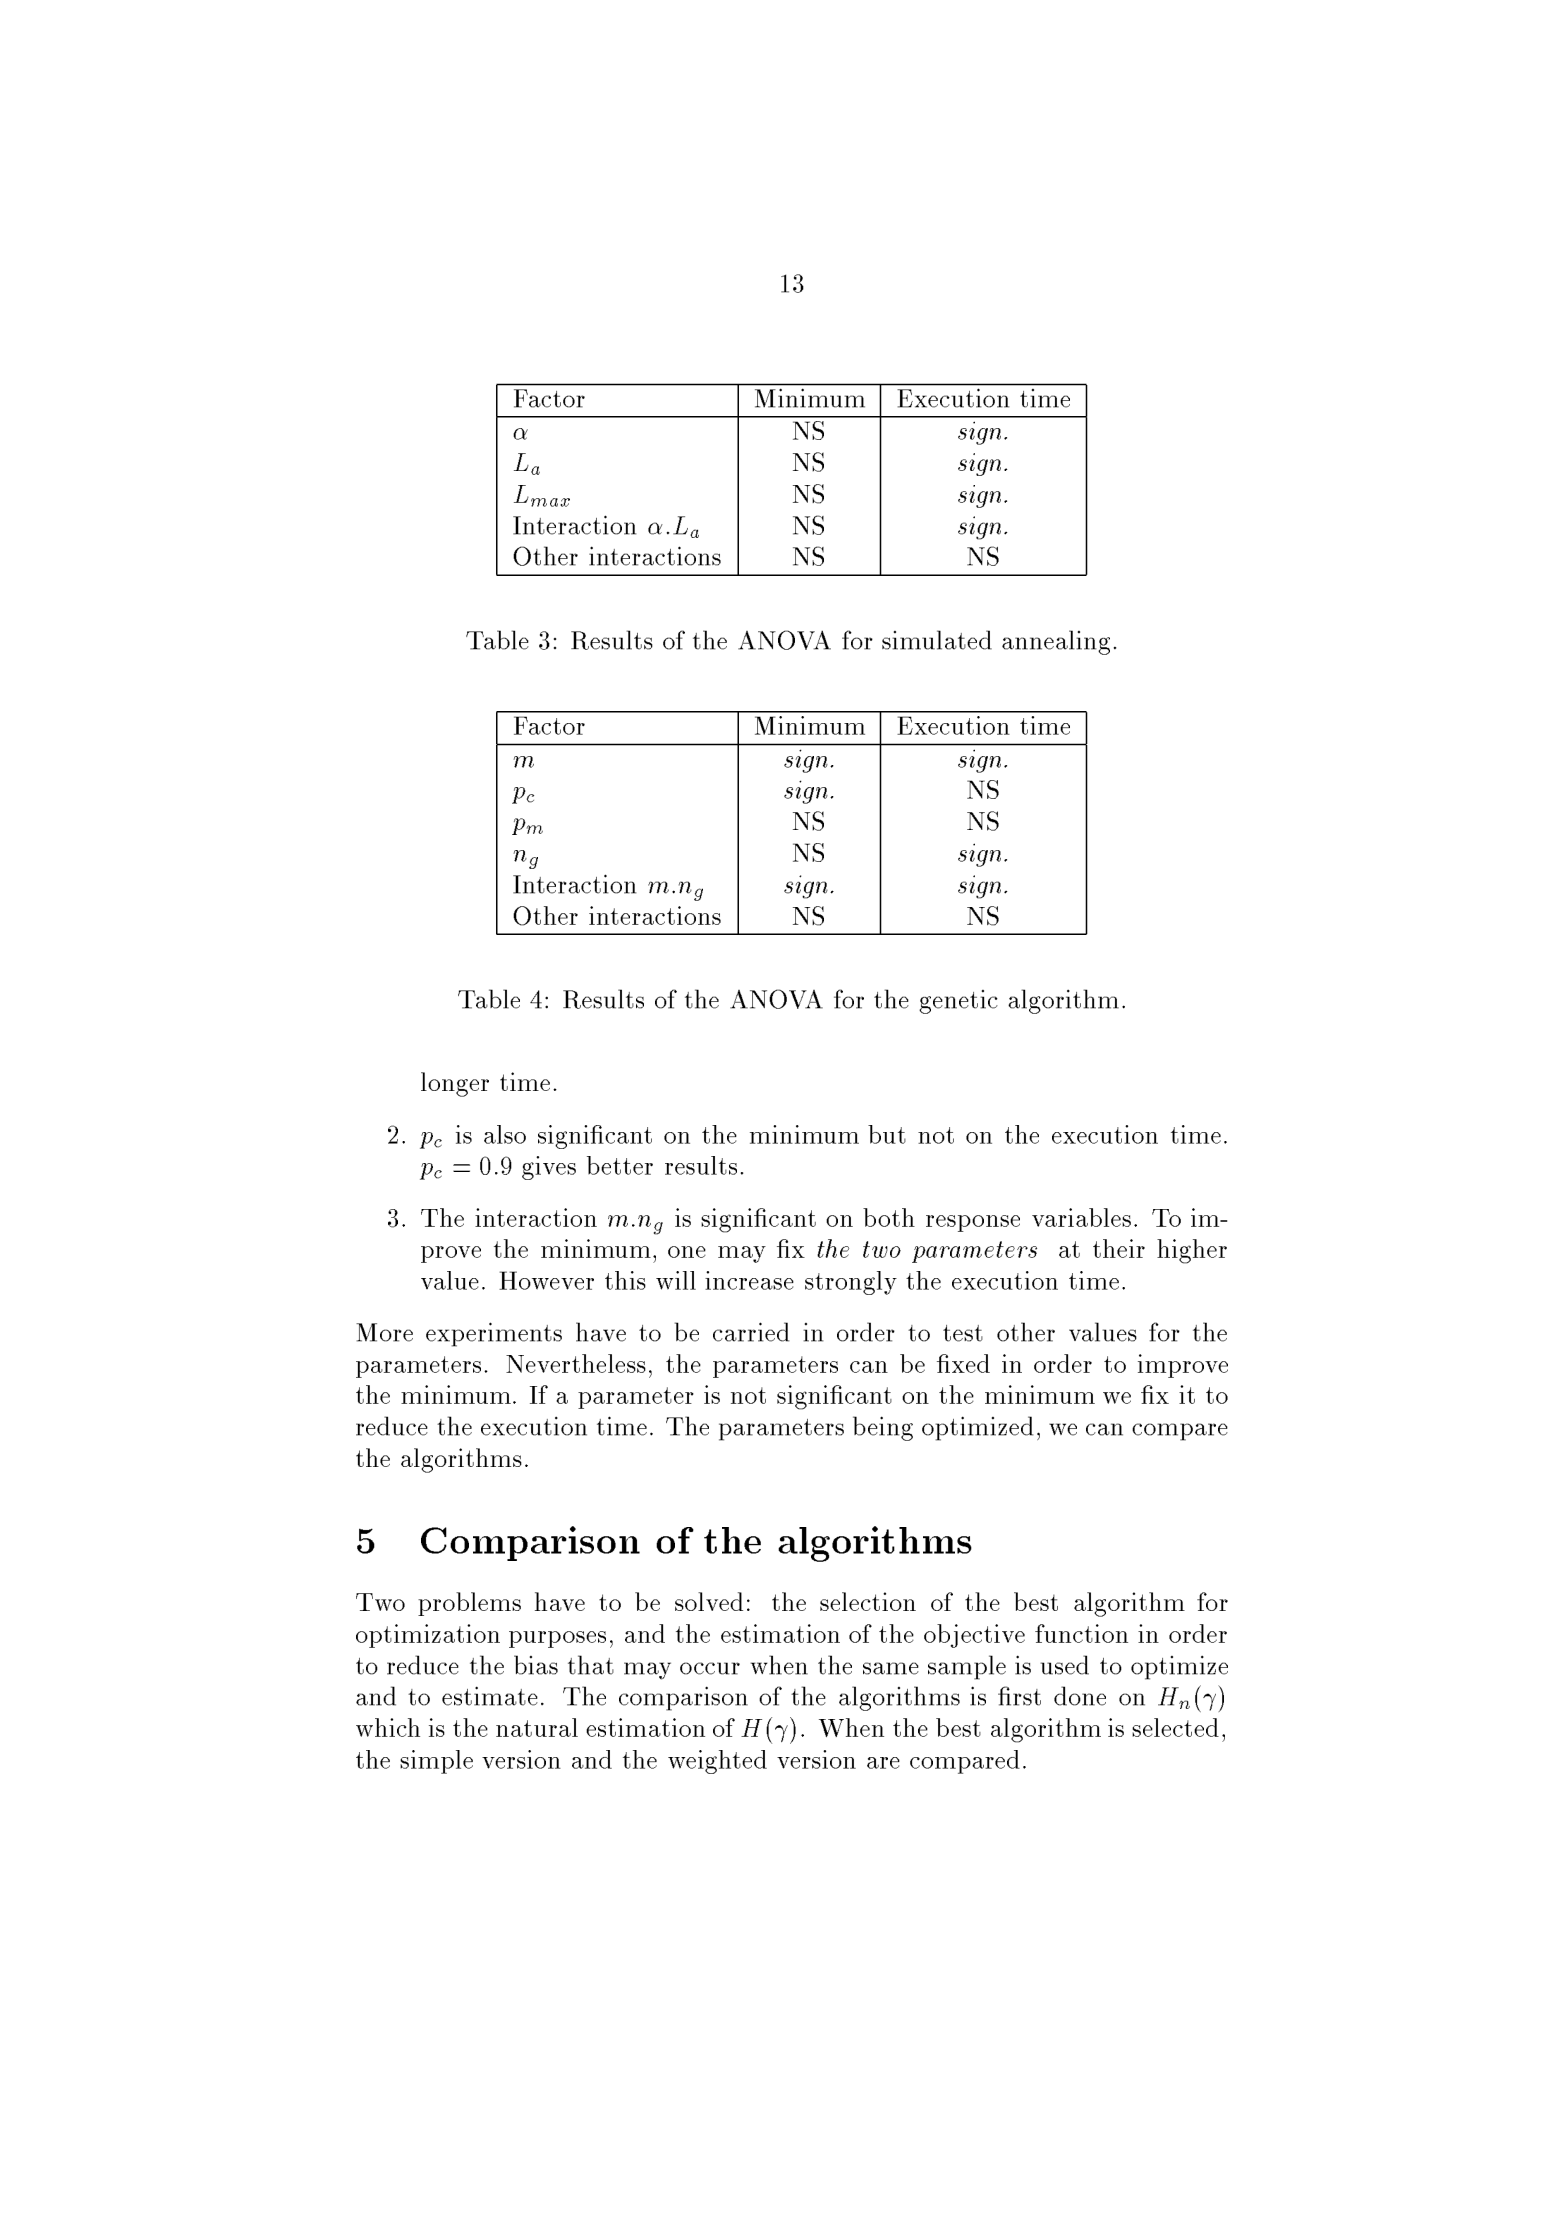 This screenshot has height=2217, width=1567. What do you see at coordinates (958, 1002) in the screenshot?
I see `genetic` at bounding box center [958, 1002].
